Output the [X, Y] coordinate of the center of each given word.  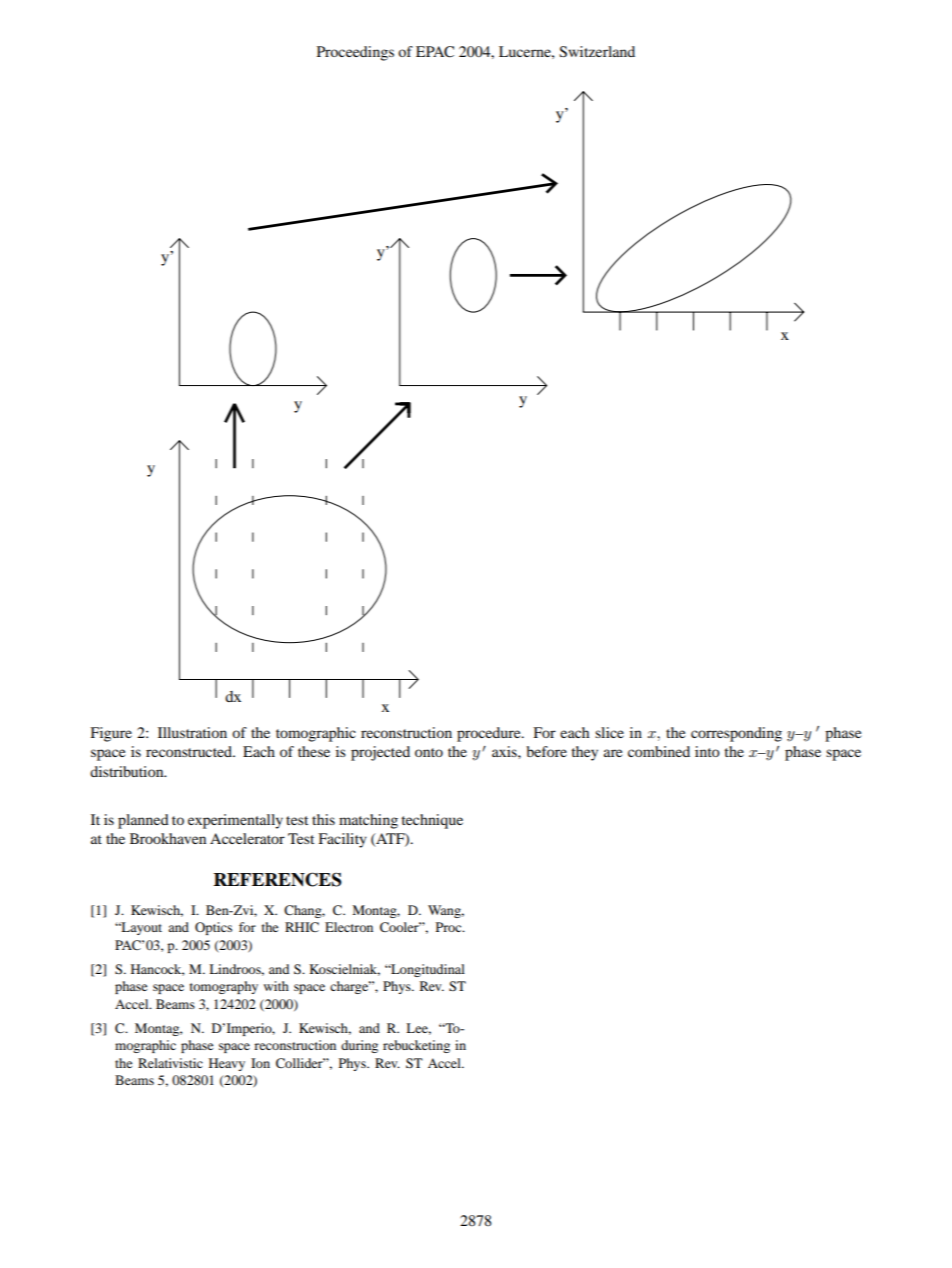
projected [380, 753]
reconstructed [190, 751]
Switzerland [597, 51]
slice [609, 732]
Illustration [192, 732]
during [359, 1046]
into [707, 751]
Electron [349, 927]
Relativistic [170, 1063]
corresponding [736, 734]
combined [659, 751]
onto [429, 752]
